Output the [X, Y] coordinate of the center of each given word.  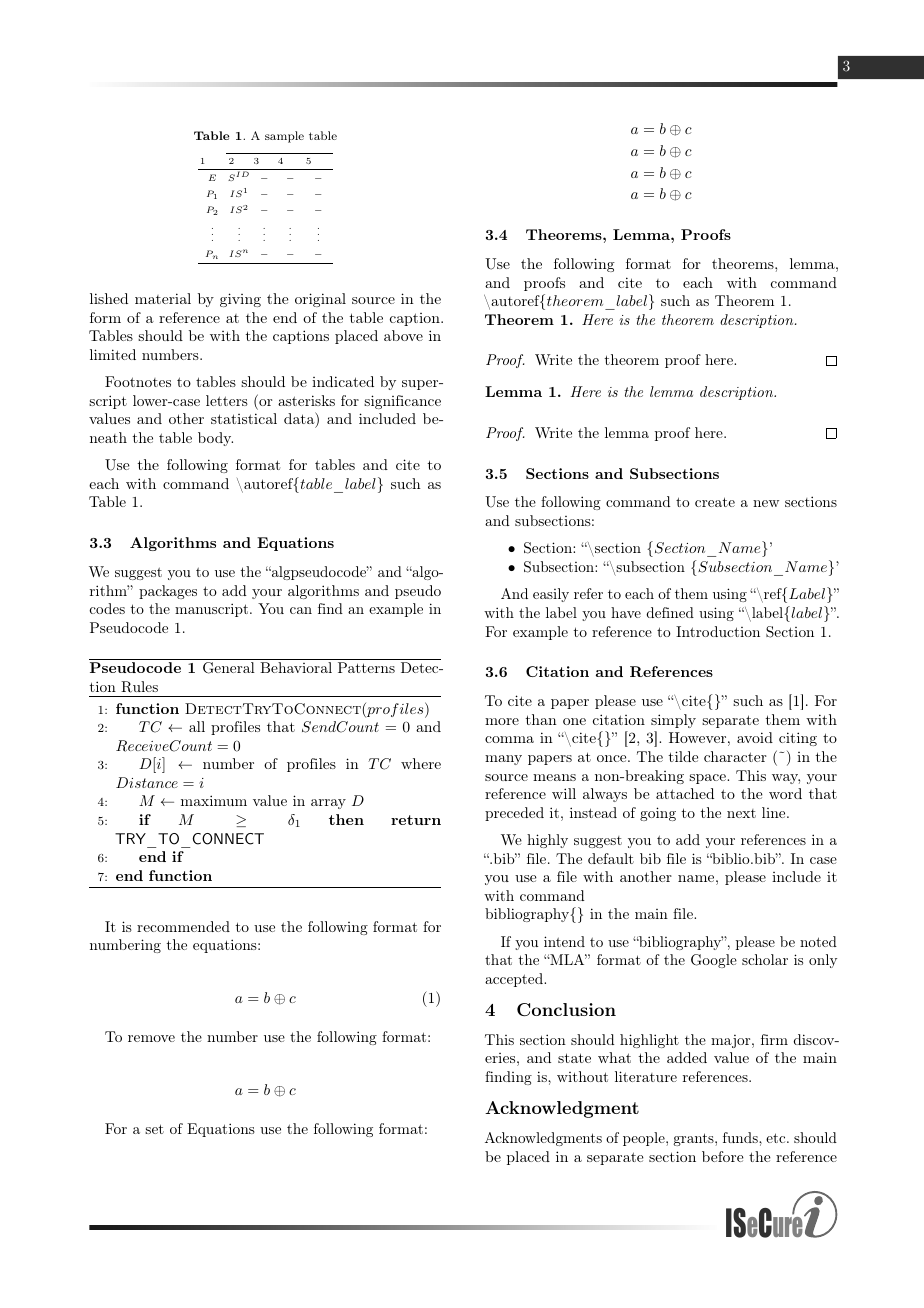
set [154, 1129]
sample [284, 137]
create [715, 502]
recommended [183, 926]
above [403, 335]
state [574, 1058]
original [320, 300]
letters [227, 400]
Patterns [366, 667]
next [741, 813]
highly [547, 841]
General [229, 668]
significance [402, 402]
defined [670, 612]
